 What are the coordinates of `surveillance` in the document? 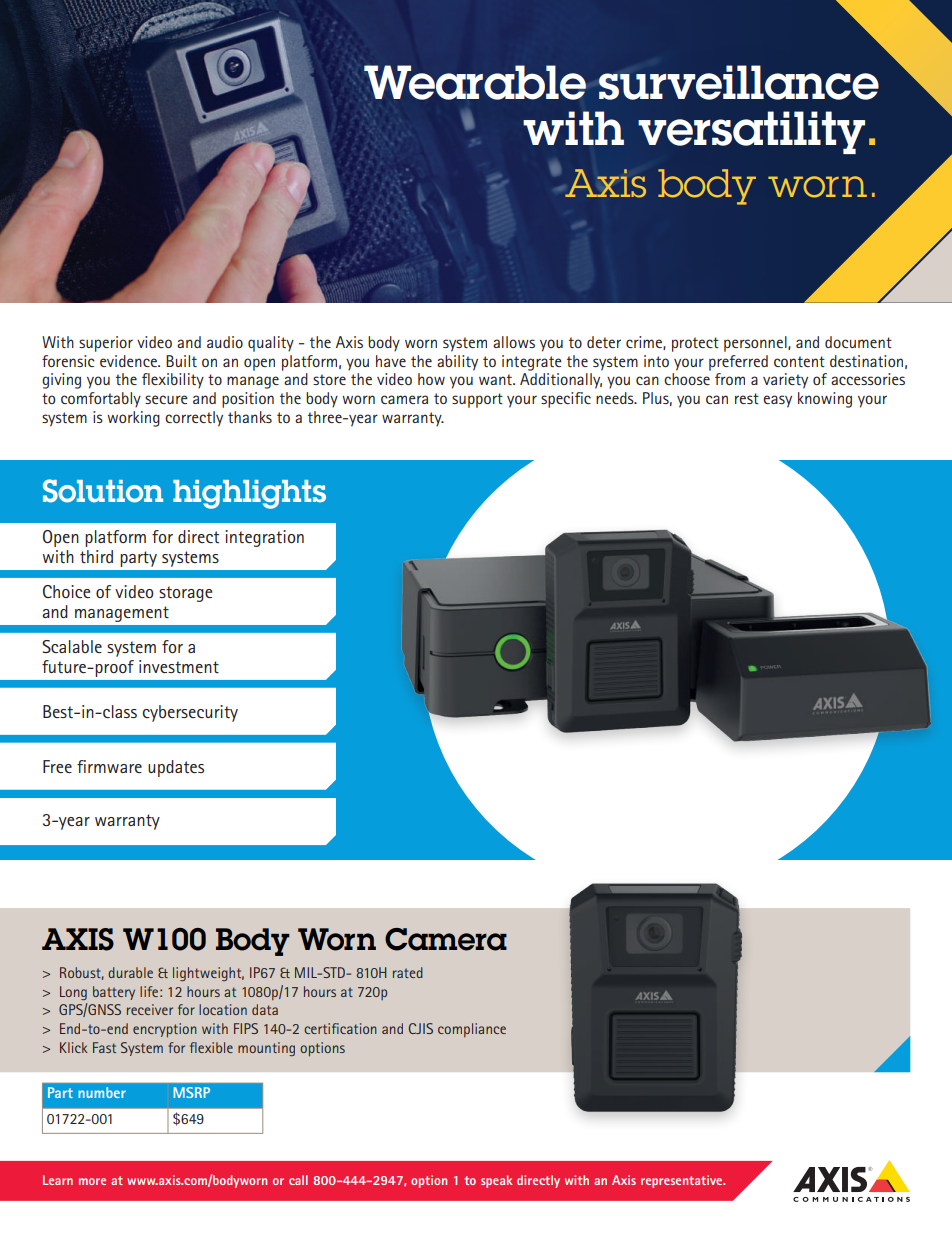 It's located at (738, 82).
